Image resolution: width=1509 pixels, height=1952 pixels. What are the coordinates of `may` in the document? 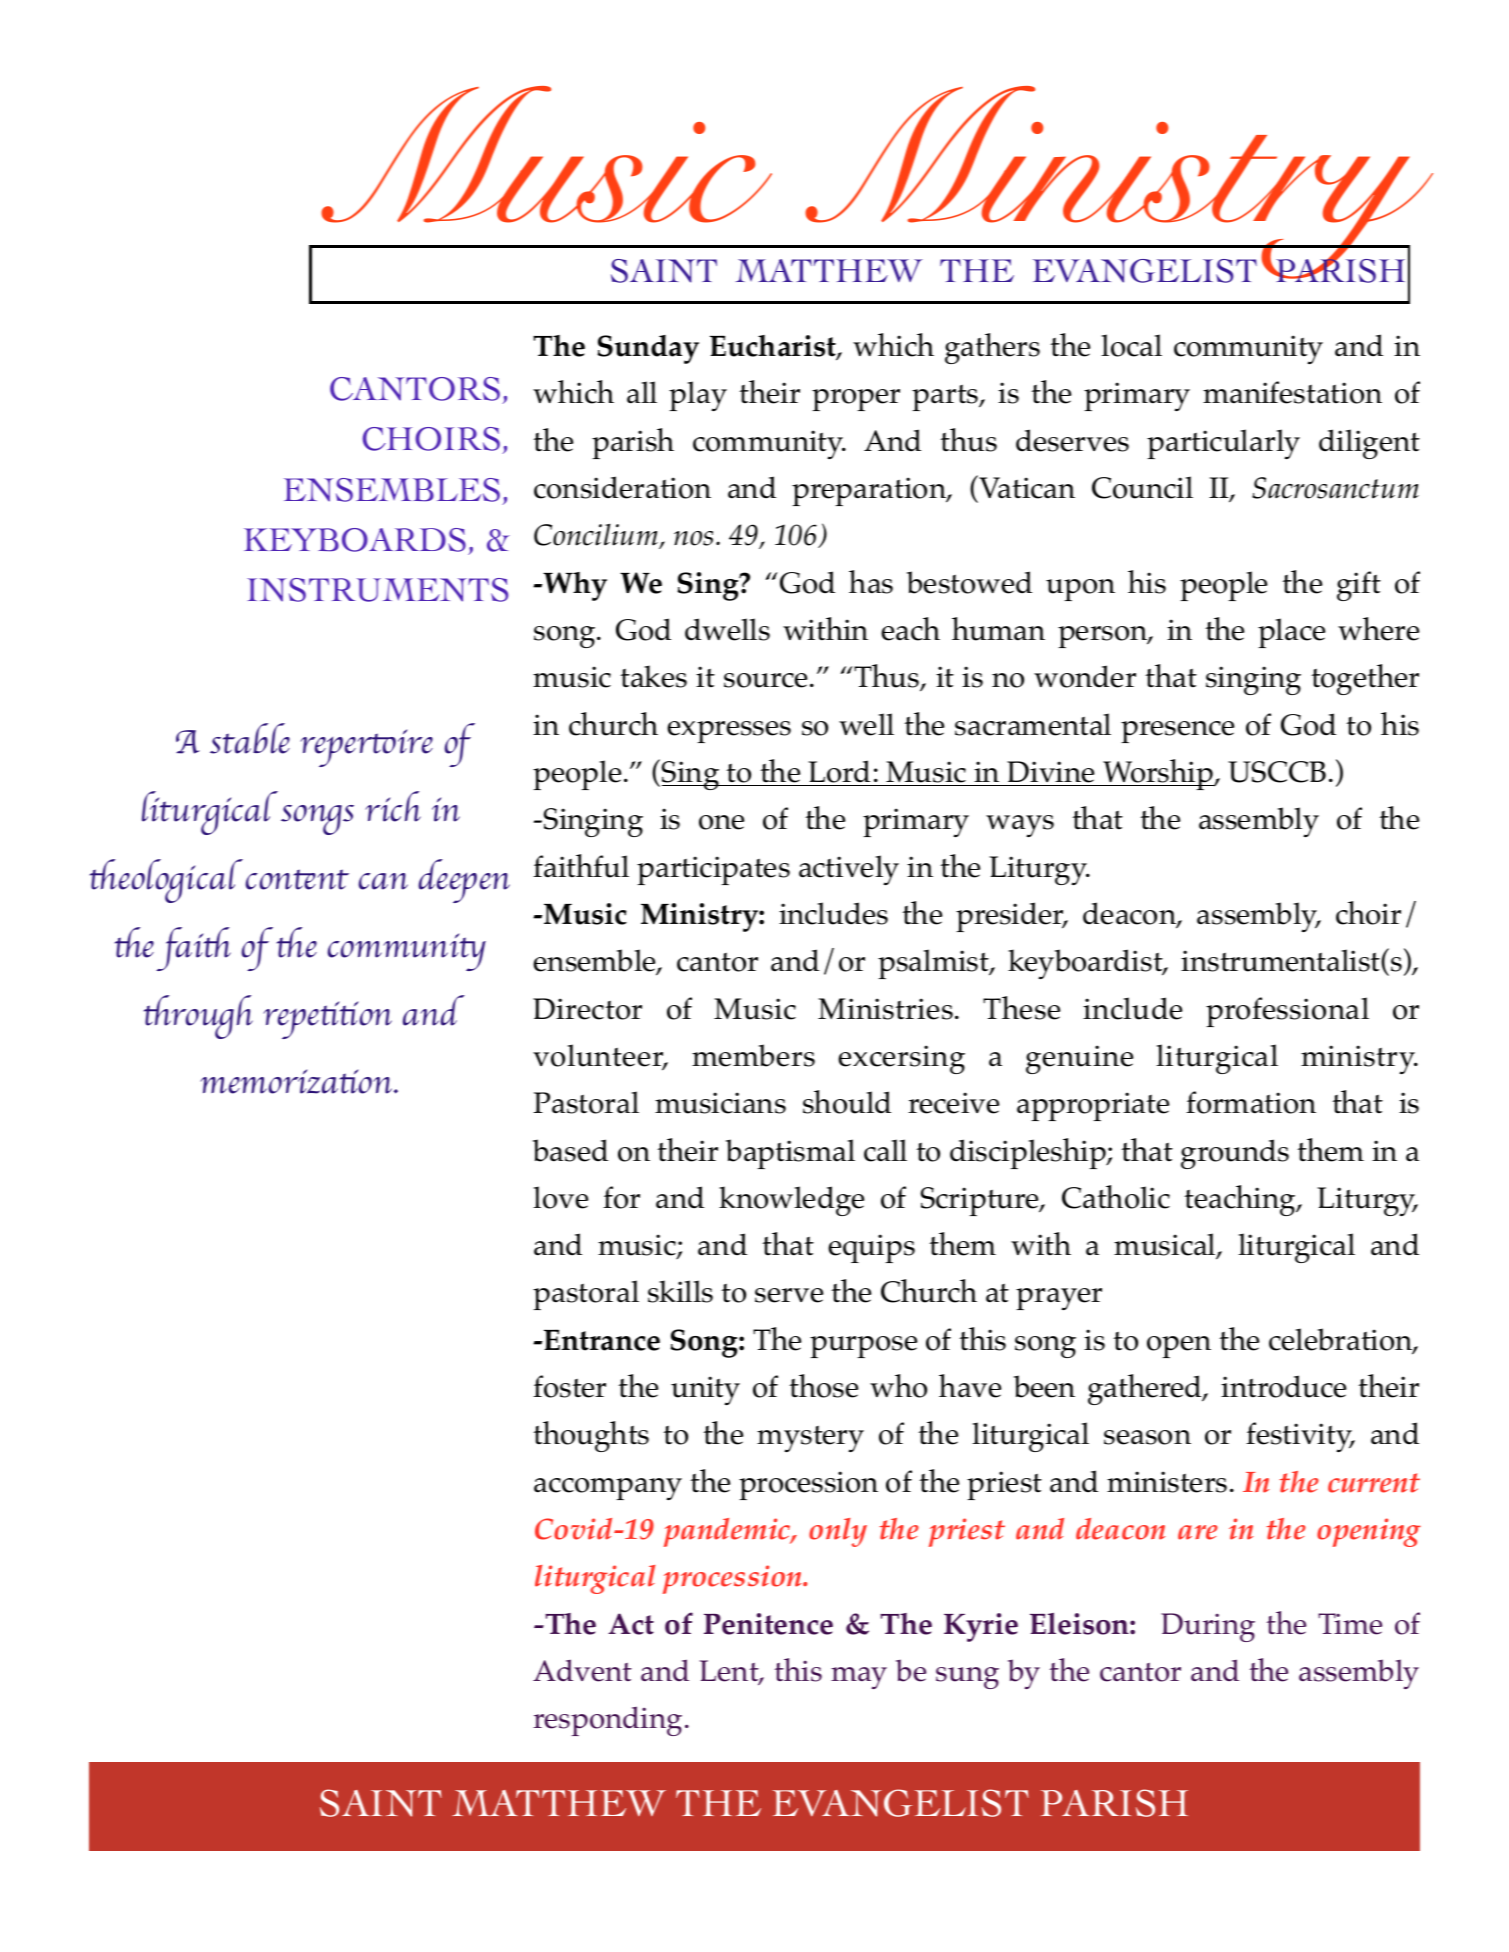 It's located at (859, 1678).
